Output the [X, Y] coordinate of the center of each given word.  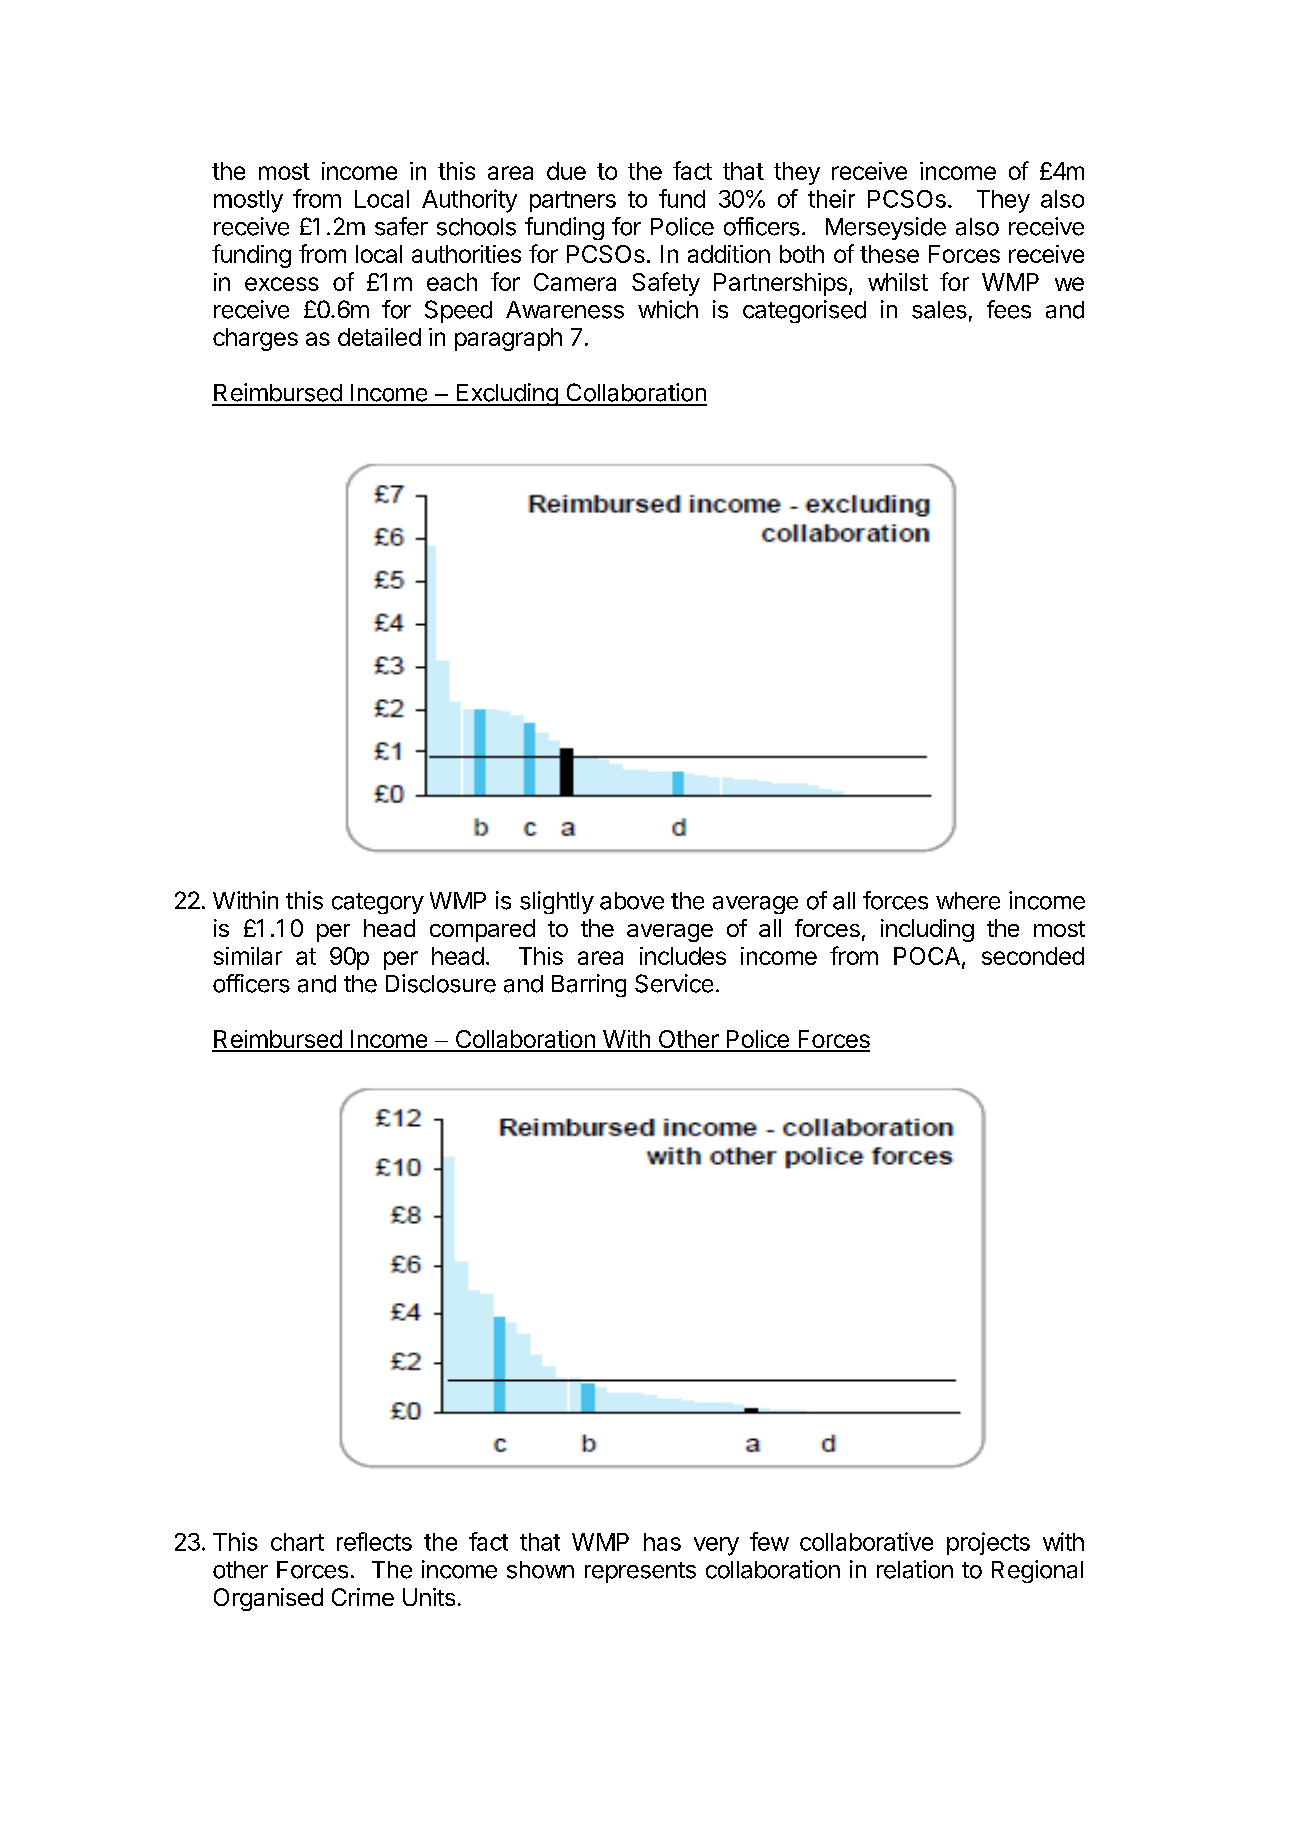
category [378, 903]
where [968, 901]
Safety [666, 284]
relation [915, 1569]
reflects [374, 1541]
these [889, 254]
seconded [1033, 956]
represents [640, 1572]
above [632, 901]
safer [401, 226]
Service [674, 983]
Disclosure [441, 983]
